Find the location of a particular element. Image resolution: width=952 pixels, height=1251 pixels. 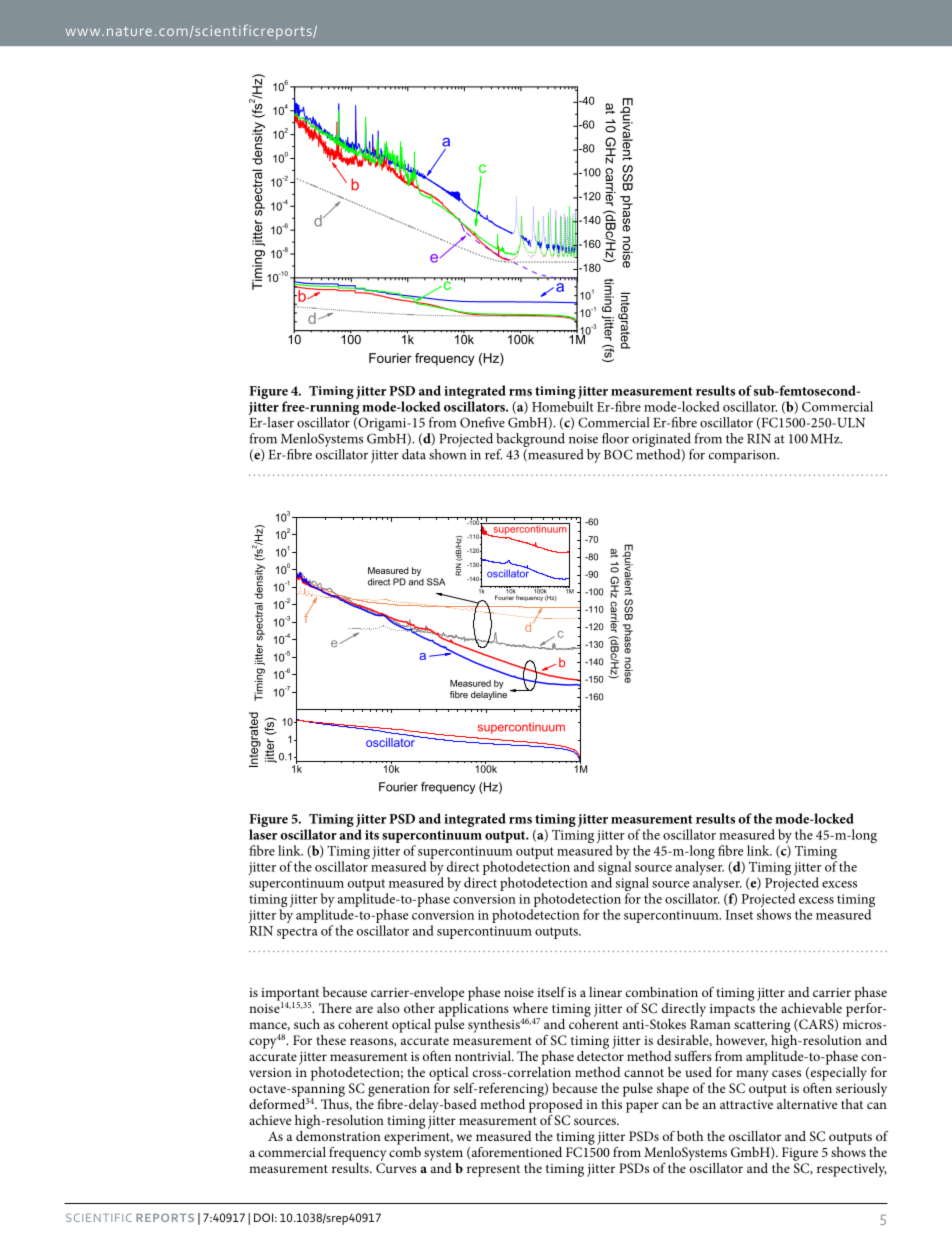

linear is located at coordinates (605, 992).
